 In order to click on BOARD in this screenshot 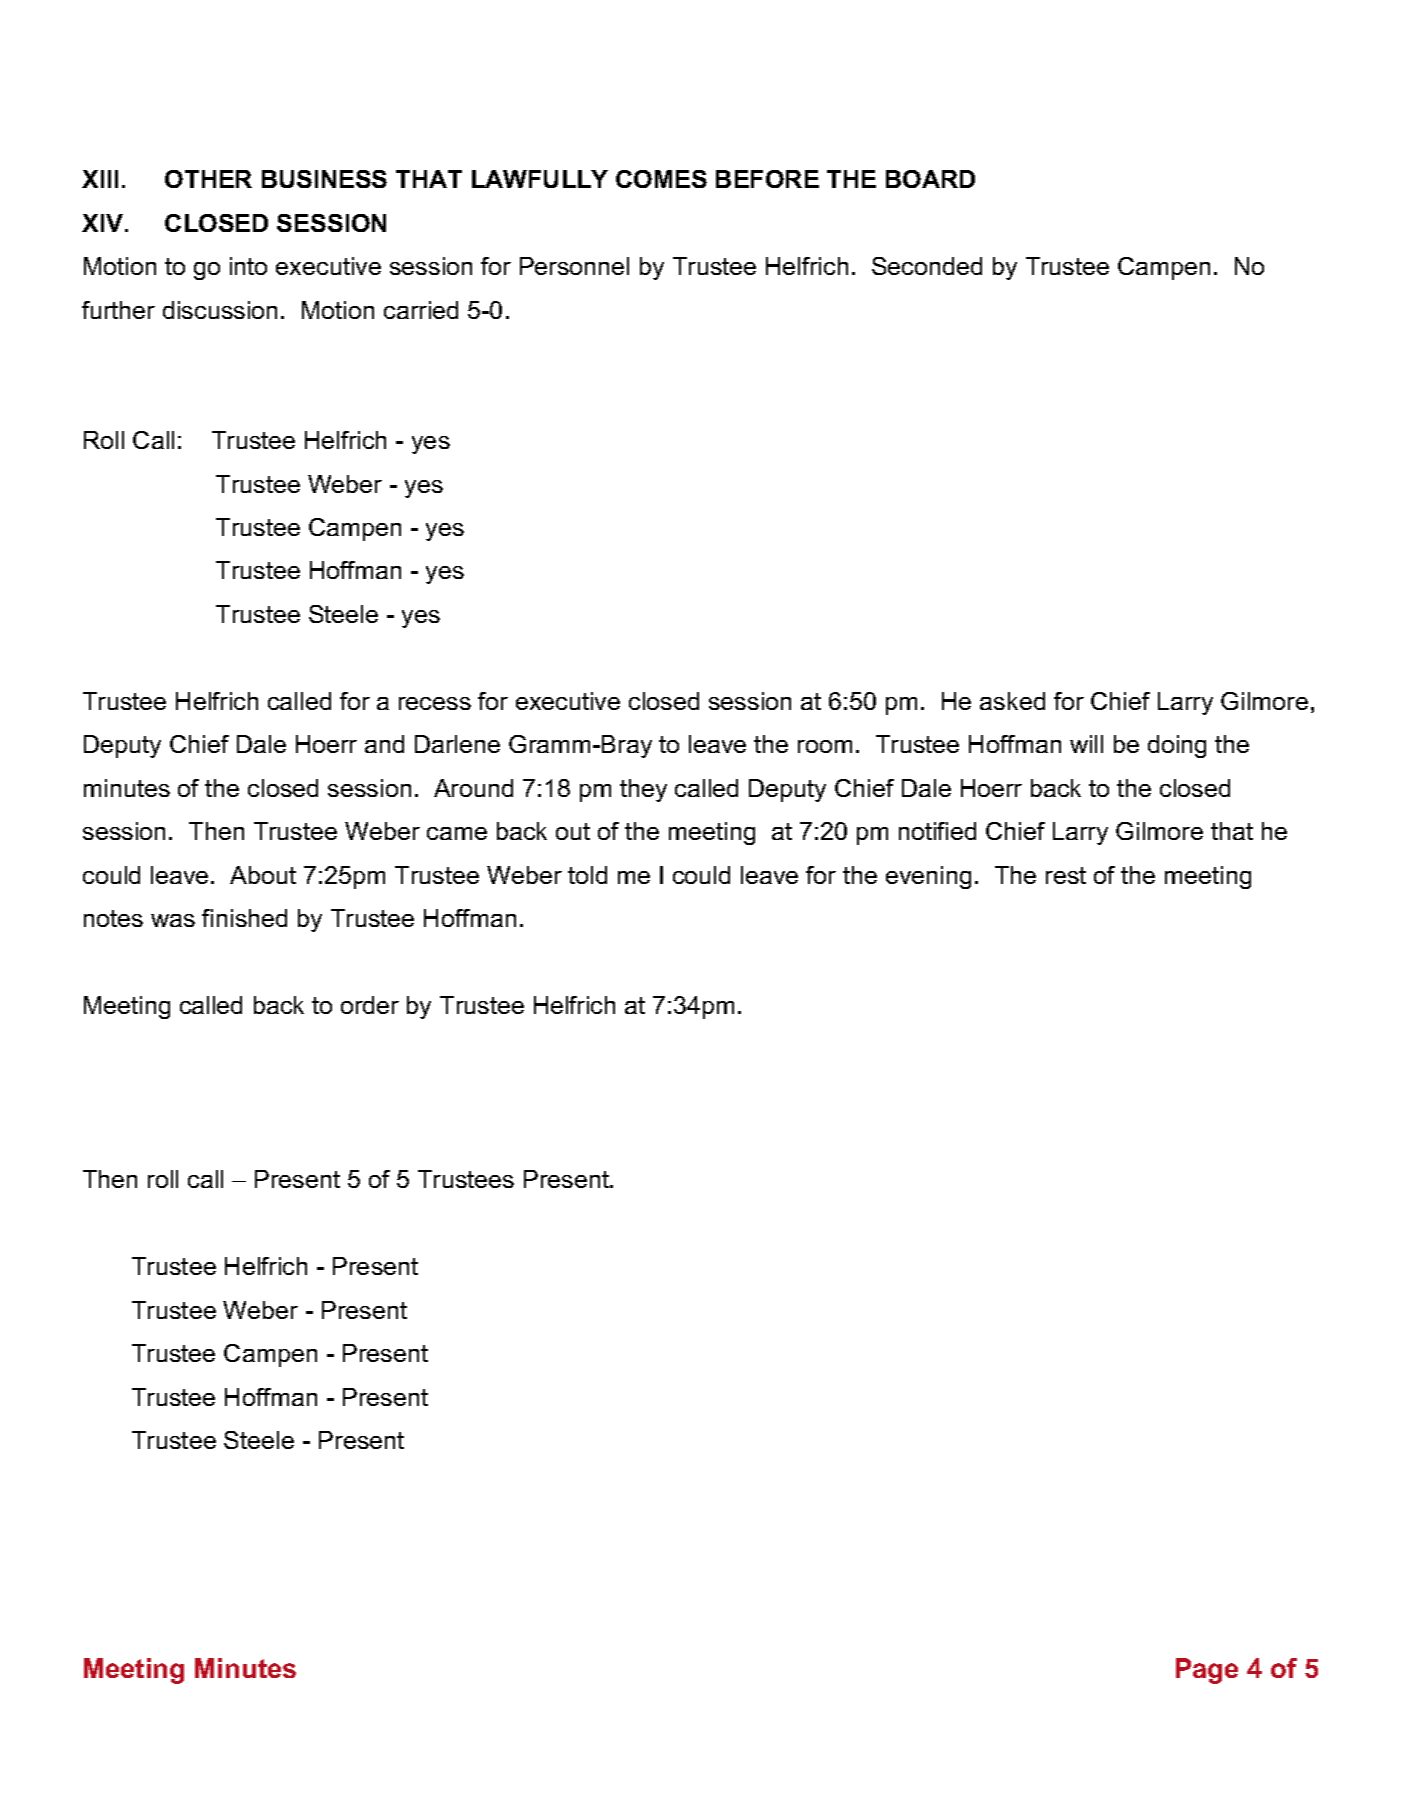, I will do `click(930, 179)`.
